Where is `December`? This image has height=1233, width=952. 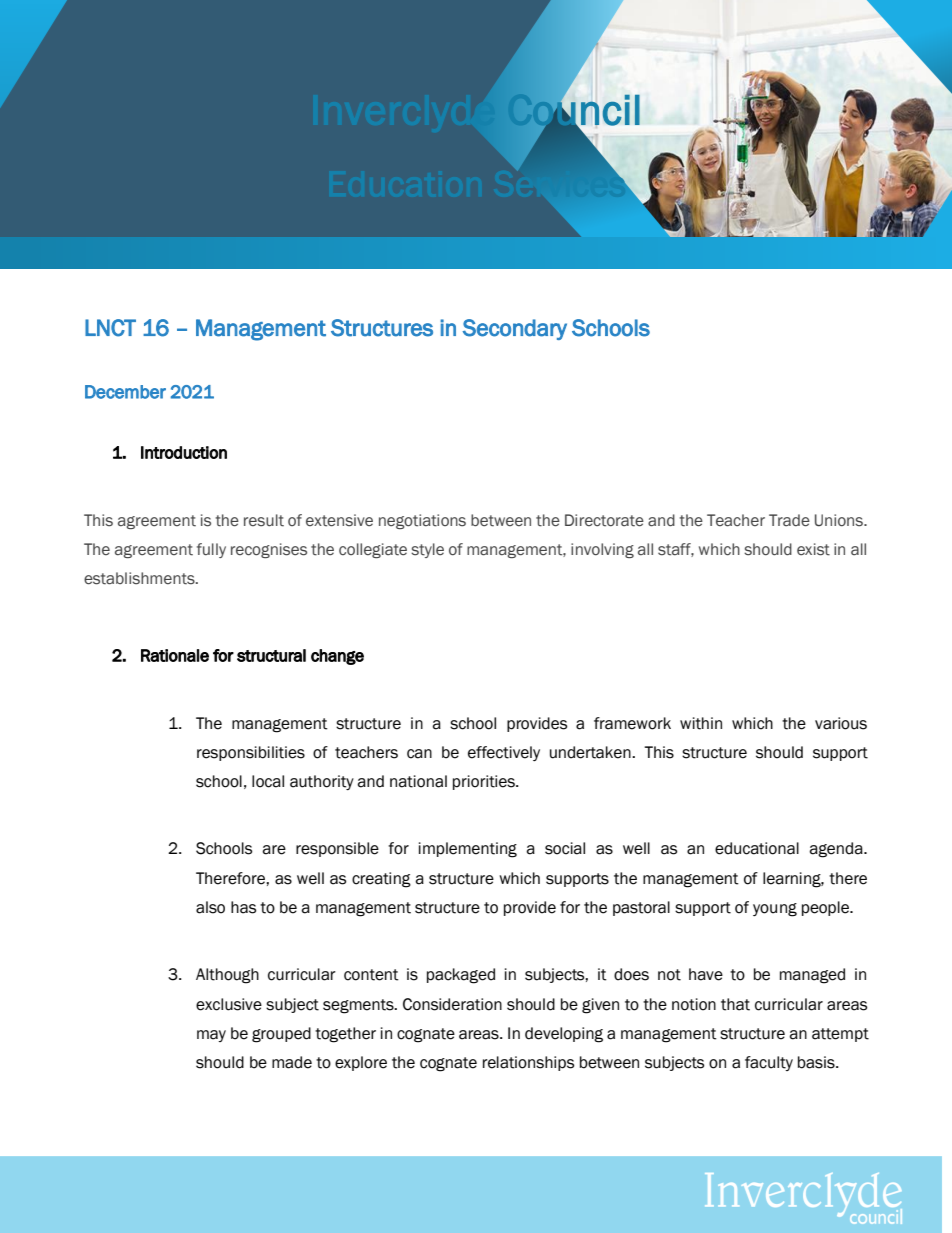
December is located at coordinates (125, 392).
